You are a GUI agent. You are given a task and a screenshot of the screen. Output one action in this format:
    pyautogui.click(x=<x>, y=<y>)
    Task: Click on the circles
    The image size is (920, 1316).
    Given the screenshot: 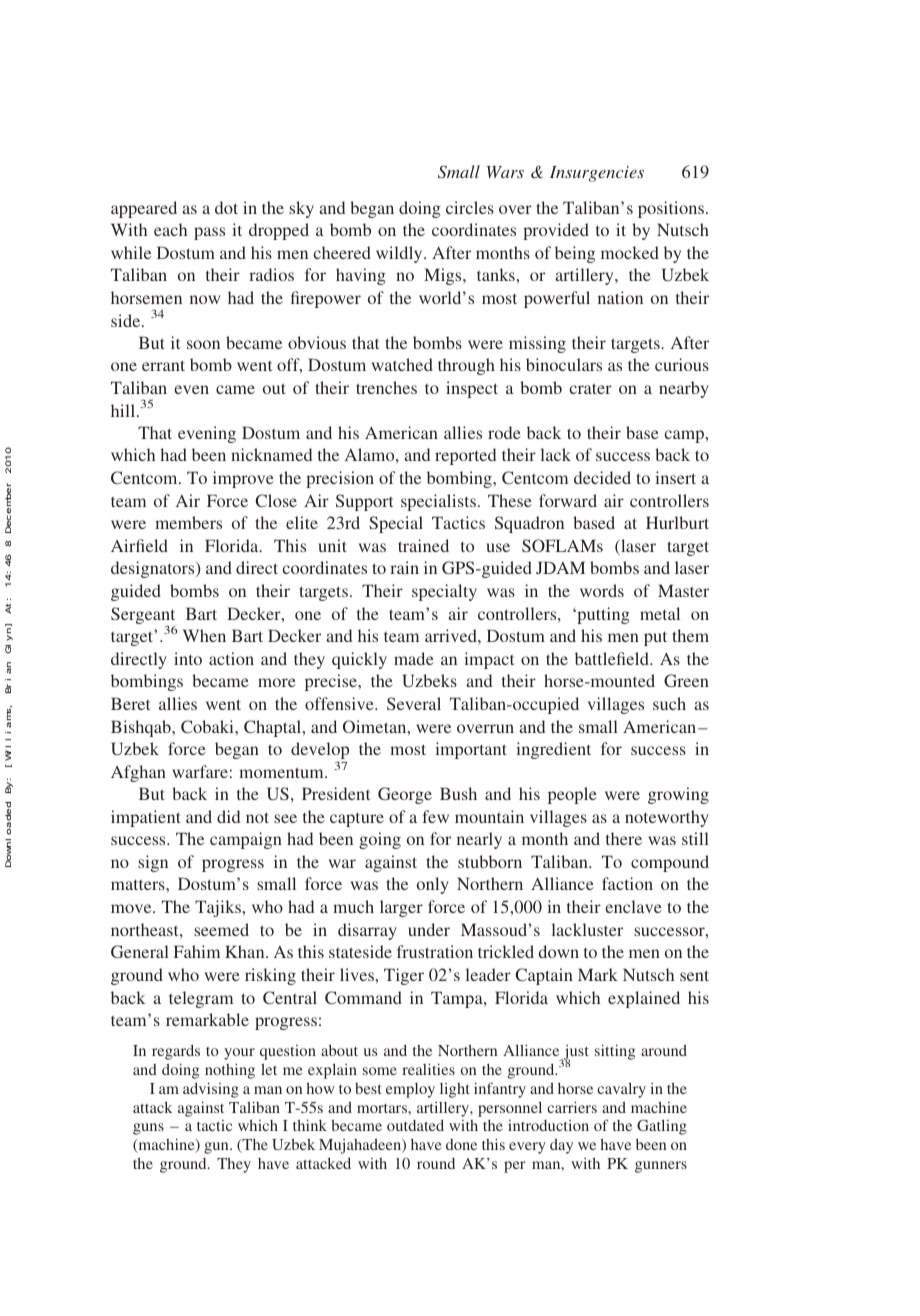 What is the action you would take?
    pyautogui.click(x=470, y=207)
